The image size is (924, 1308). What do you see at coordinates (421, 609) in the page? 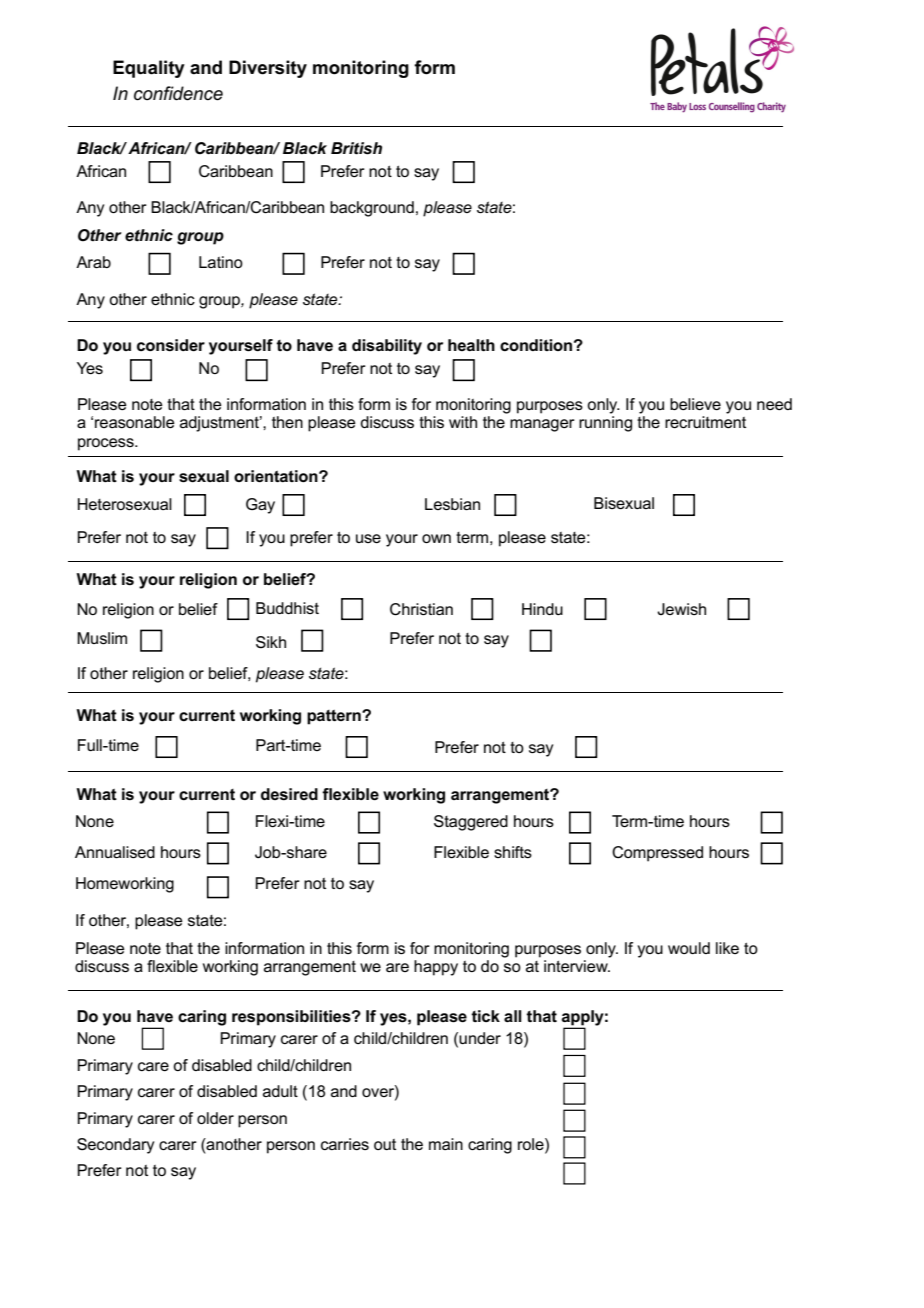
I see `Christian` at bounding box center [421, 609].
